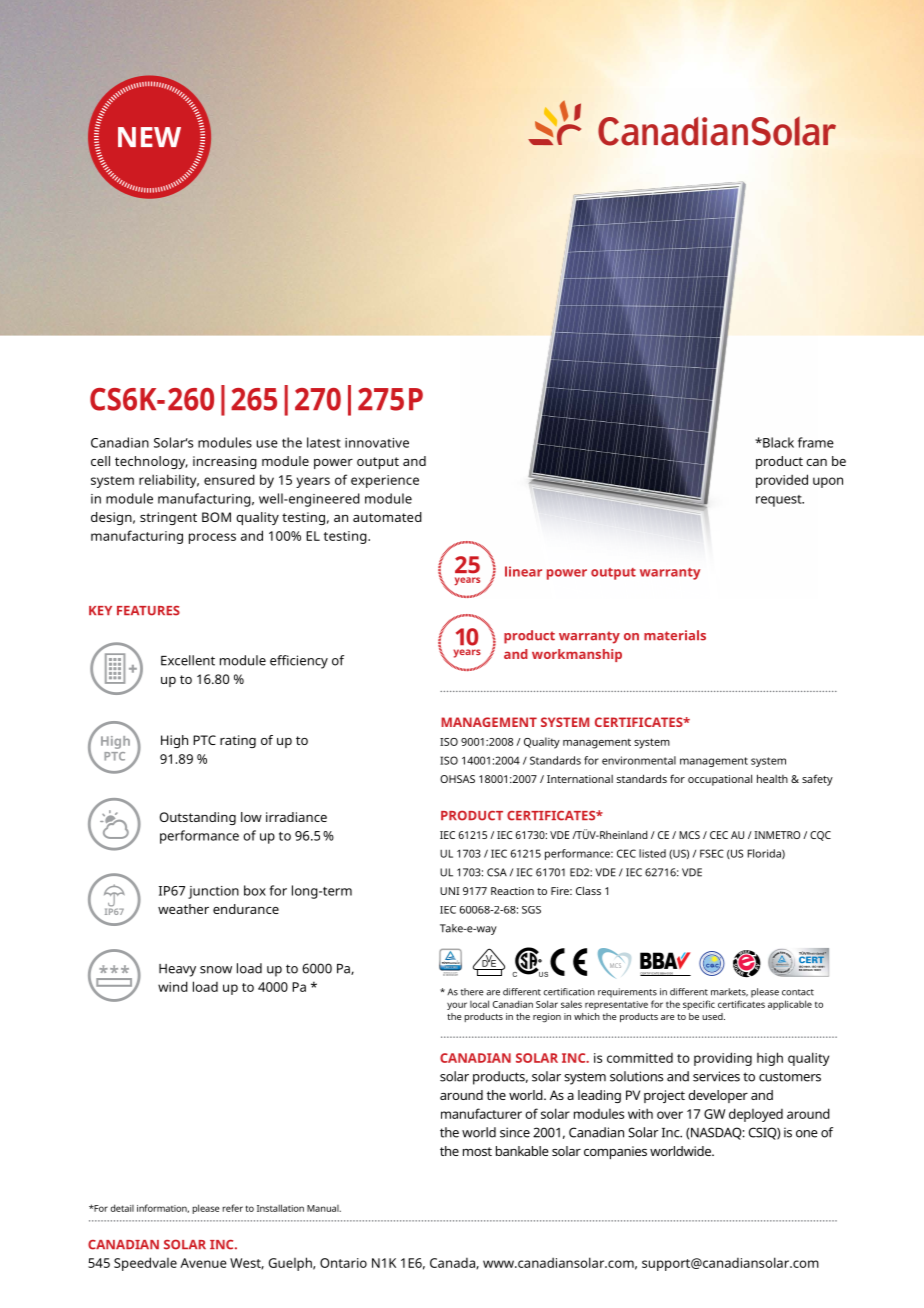 Image resolution: width=924 pixels, height=1308 pixels. I want to click on Canada, so click(453, 1263).
